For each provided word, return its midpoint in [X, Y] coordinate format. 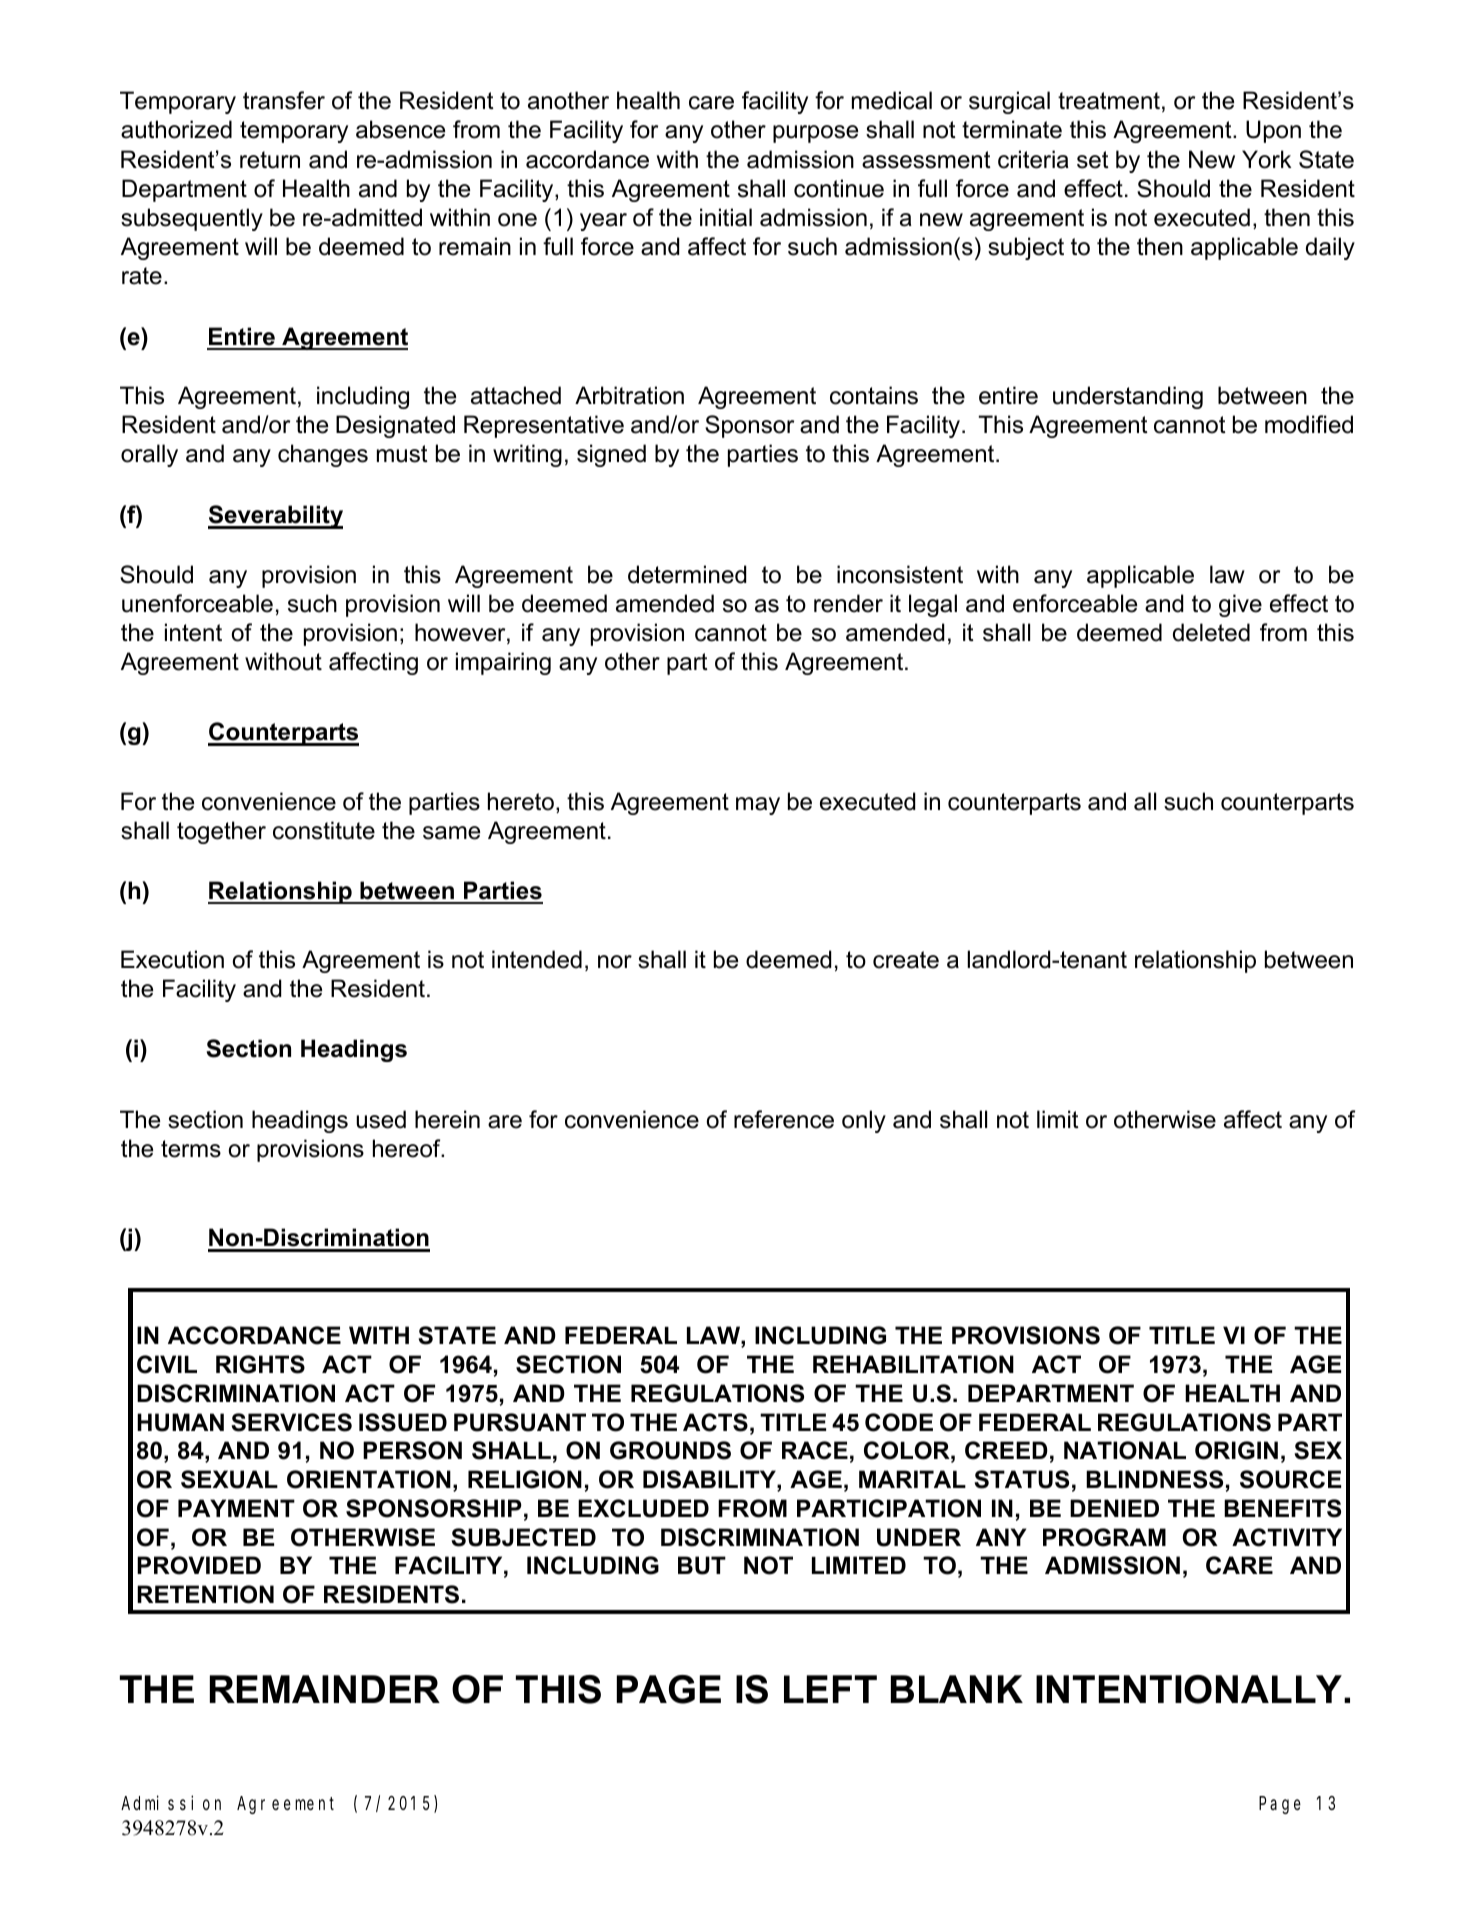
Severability [275, 517]
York [1266, 159]
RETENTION [205, 1594]
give [1240, 605]
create [906, 960]
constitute [324, 830]
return [270, 160]
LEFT [830, 1689]
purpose [815, 134]
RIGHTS [260, 1364]
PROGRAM [1104, 1537]
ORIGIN [1236, 1450]
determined [687, 574]
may [758, 806]
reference [784, 1119]
